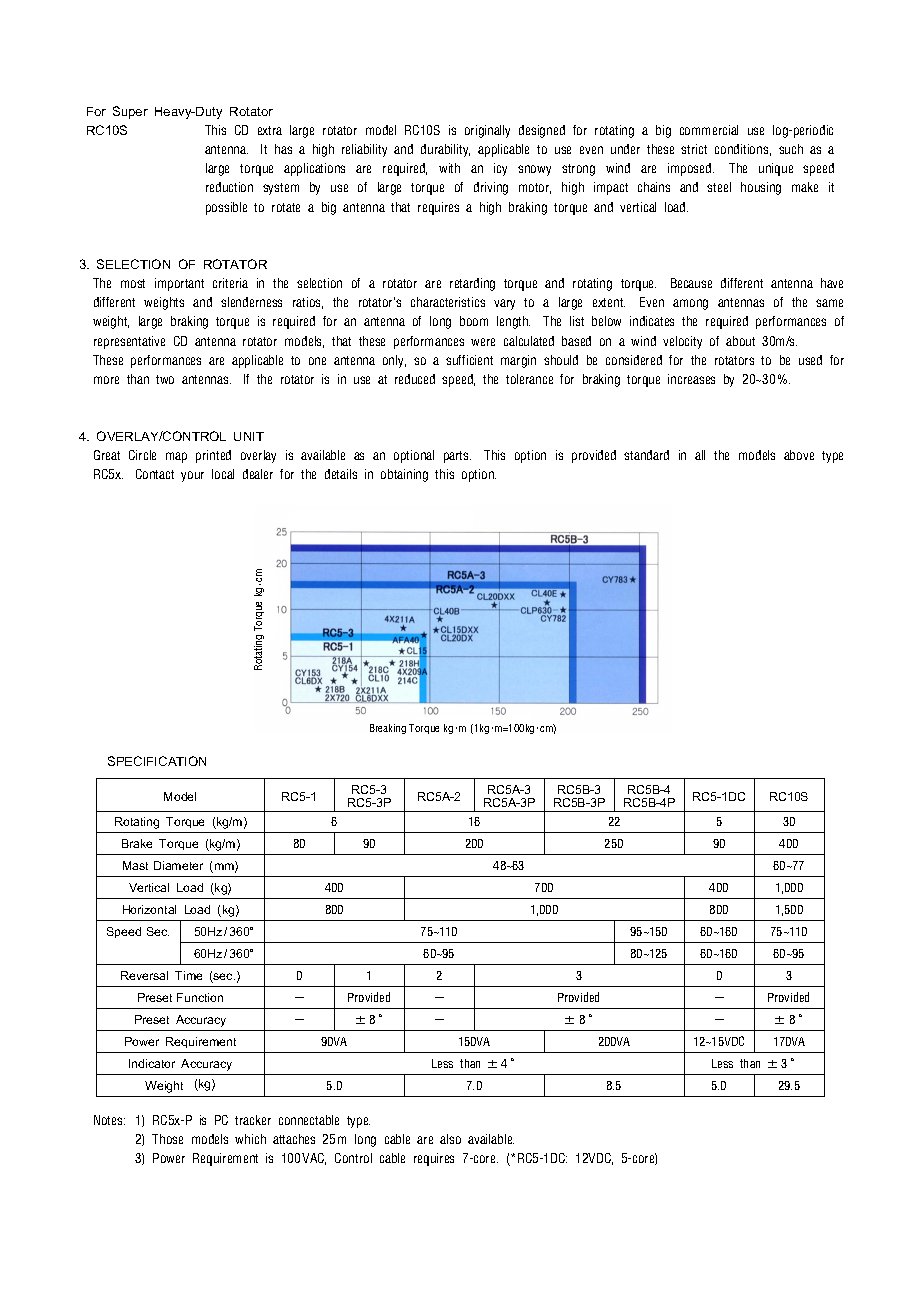  What do you see at coordinates (487, 131) in the page?
I see `originally` at bounding box center [487, 131].
